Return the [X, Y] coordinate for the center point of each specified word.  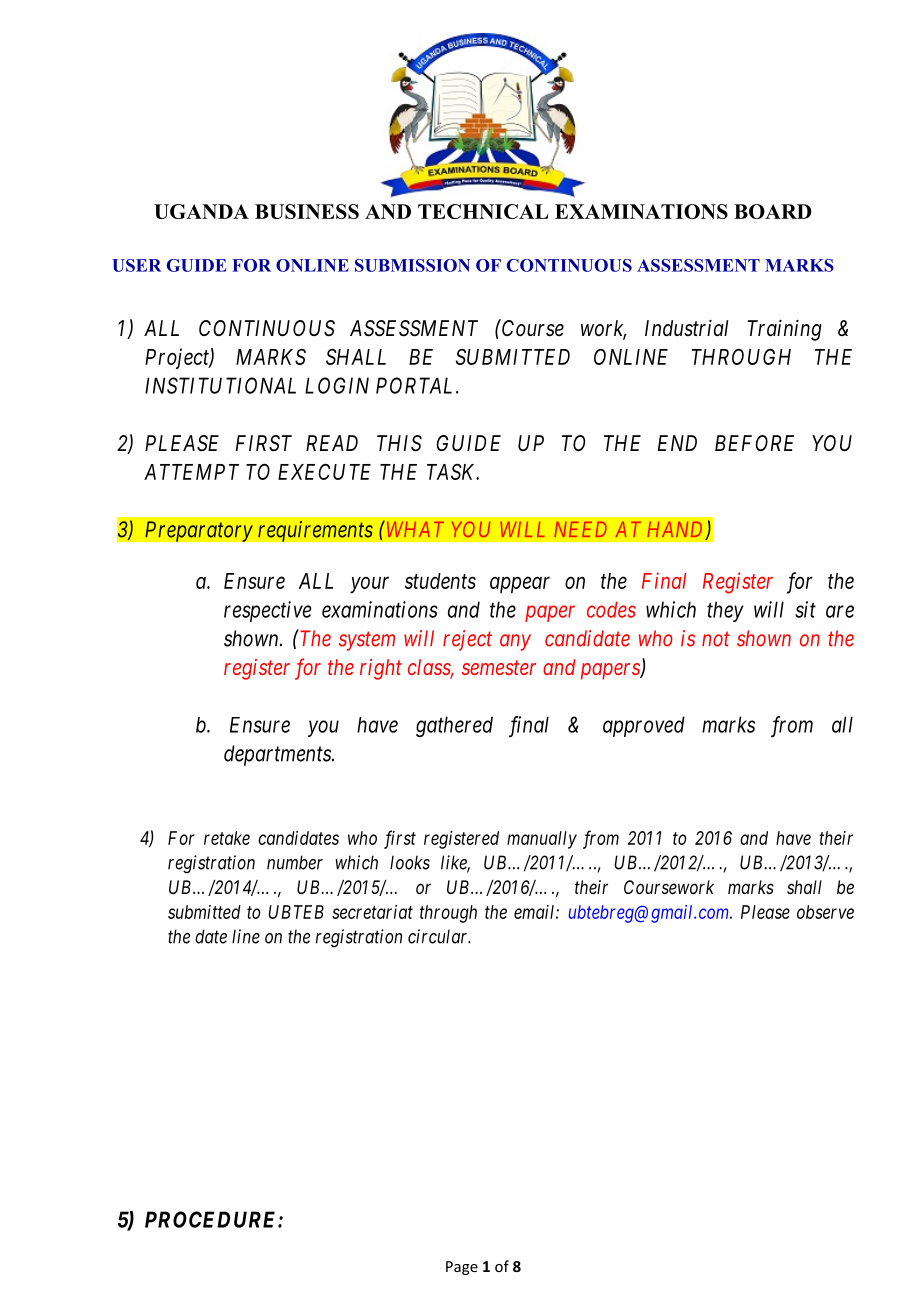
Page [462, 1268]
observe [825, 912]
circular [439, 936]
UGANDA [201, 211]
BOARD [773, 211]
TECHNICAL [483, 211]
